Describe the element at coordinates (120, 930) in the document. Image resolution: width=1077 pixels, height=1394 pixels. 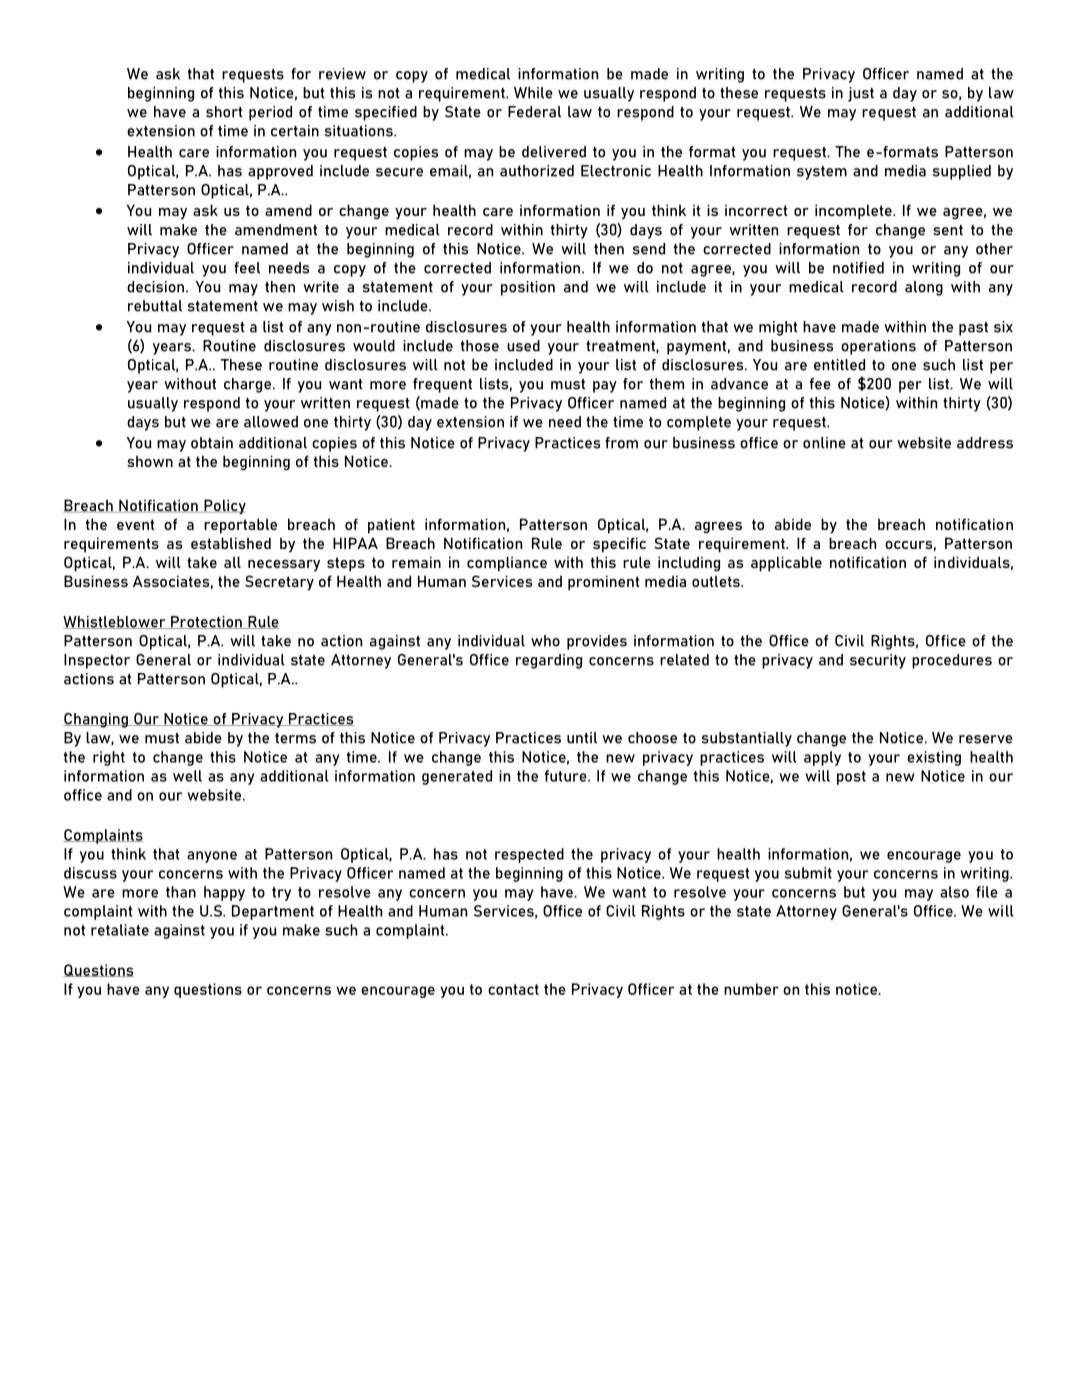
I see `retaliate` at that location.
